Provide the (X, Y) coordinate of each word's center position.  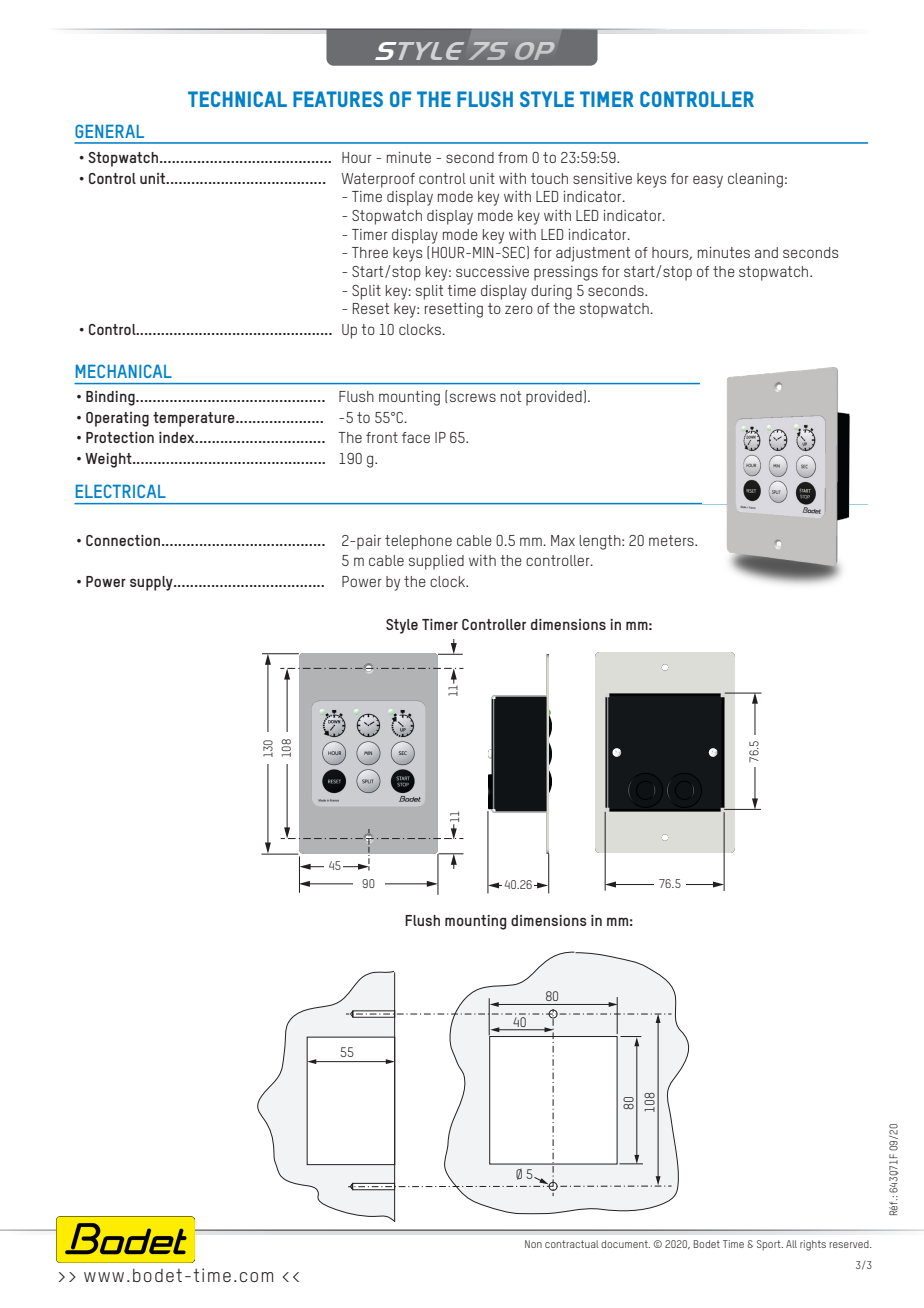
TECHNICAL (237, 99)
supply (152, 583)
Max (563, 540)
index (178, 437)
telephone (418, 542)
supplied (436, 562)
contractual (572, 1244)
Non (533, 1244)
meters (672, 540)
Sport (770, 1245)
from (512, 157)
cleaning (755, 180)
